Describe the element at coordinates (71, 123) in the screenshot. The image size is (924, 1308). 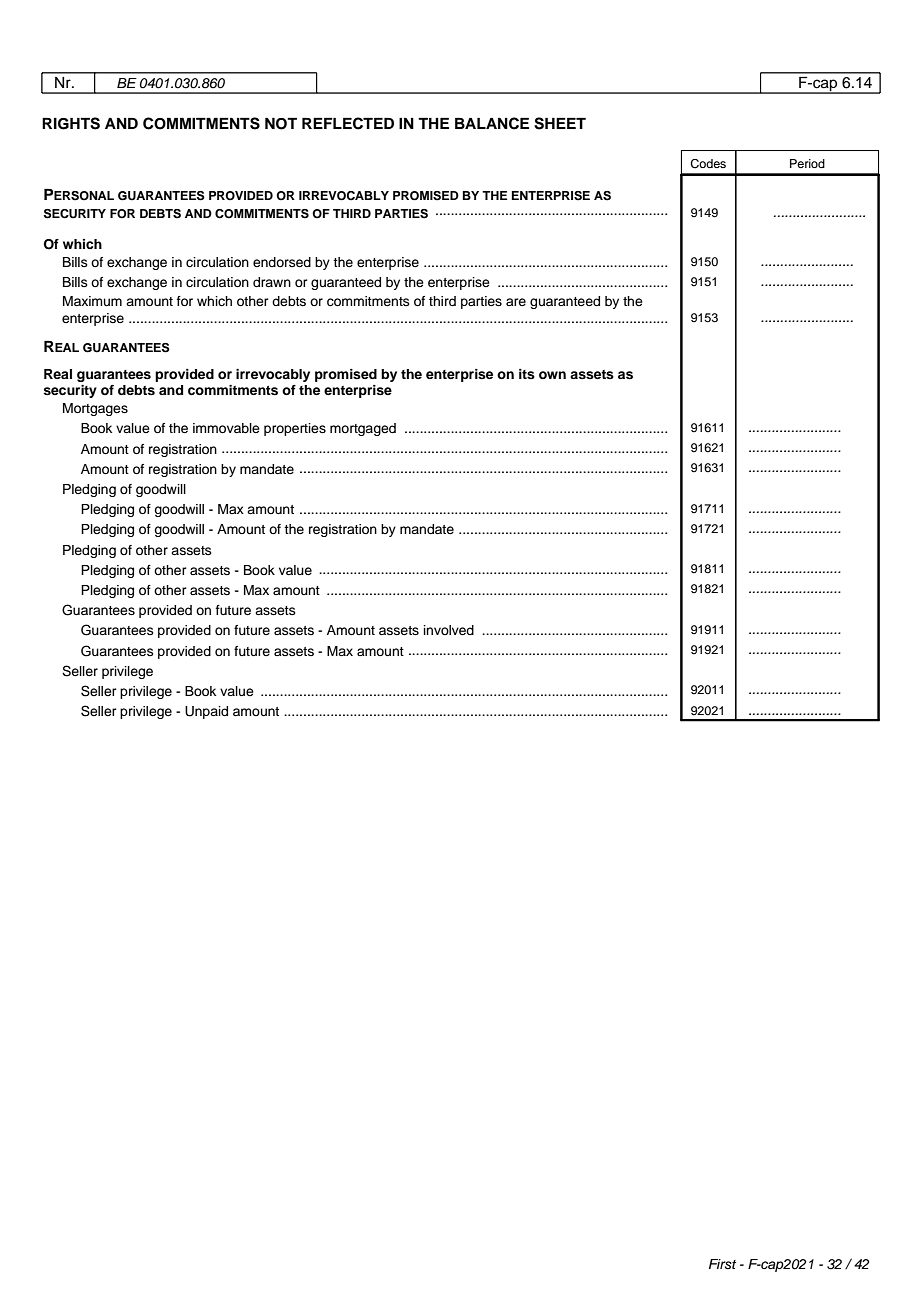
I see `RIGHTS` at that location.
